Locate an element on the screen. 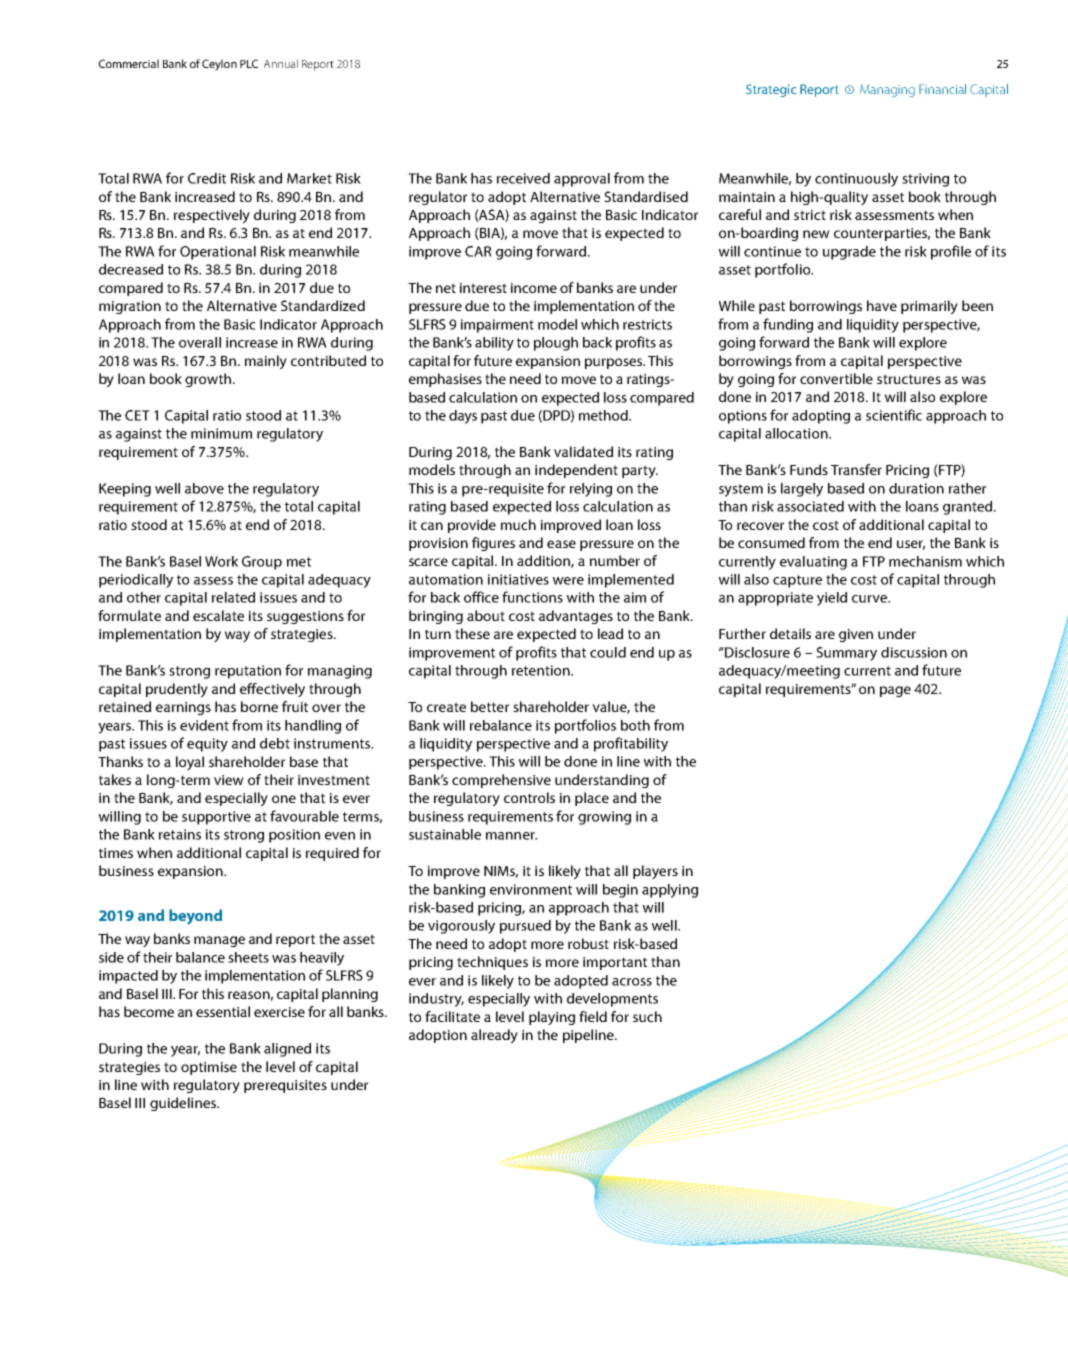 This screenshot has width=1068, height=1353. such is located at coordinates (647, 1016).
